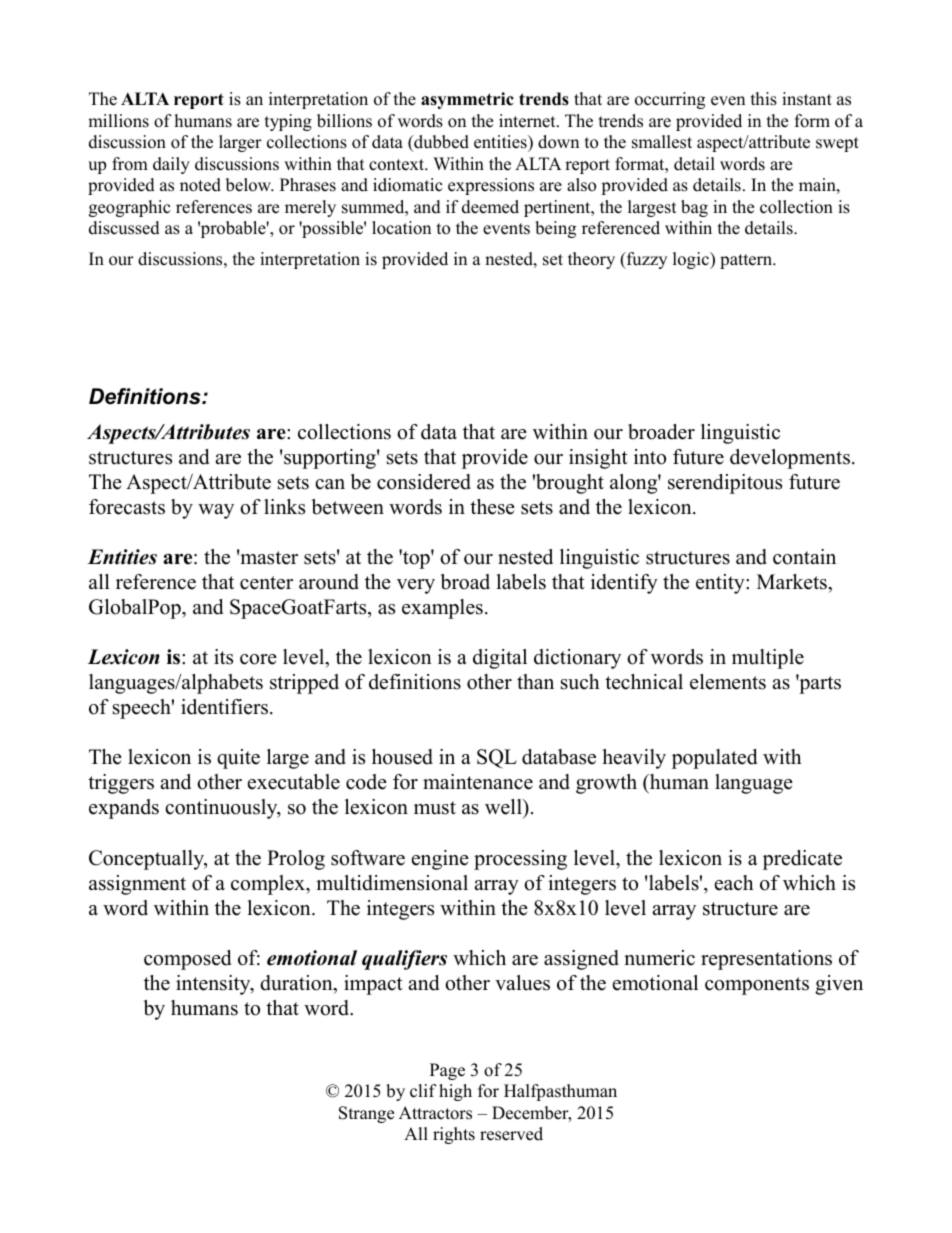 The width and height of the page is (952, 1233). Describe the element at coordinates (757, 986) in the page. I see `components` at that location.
